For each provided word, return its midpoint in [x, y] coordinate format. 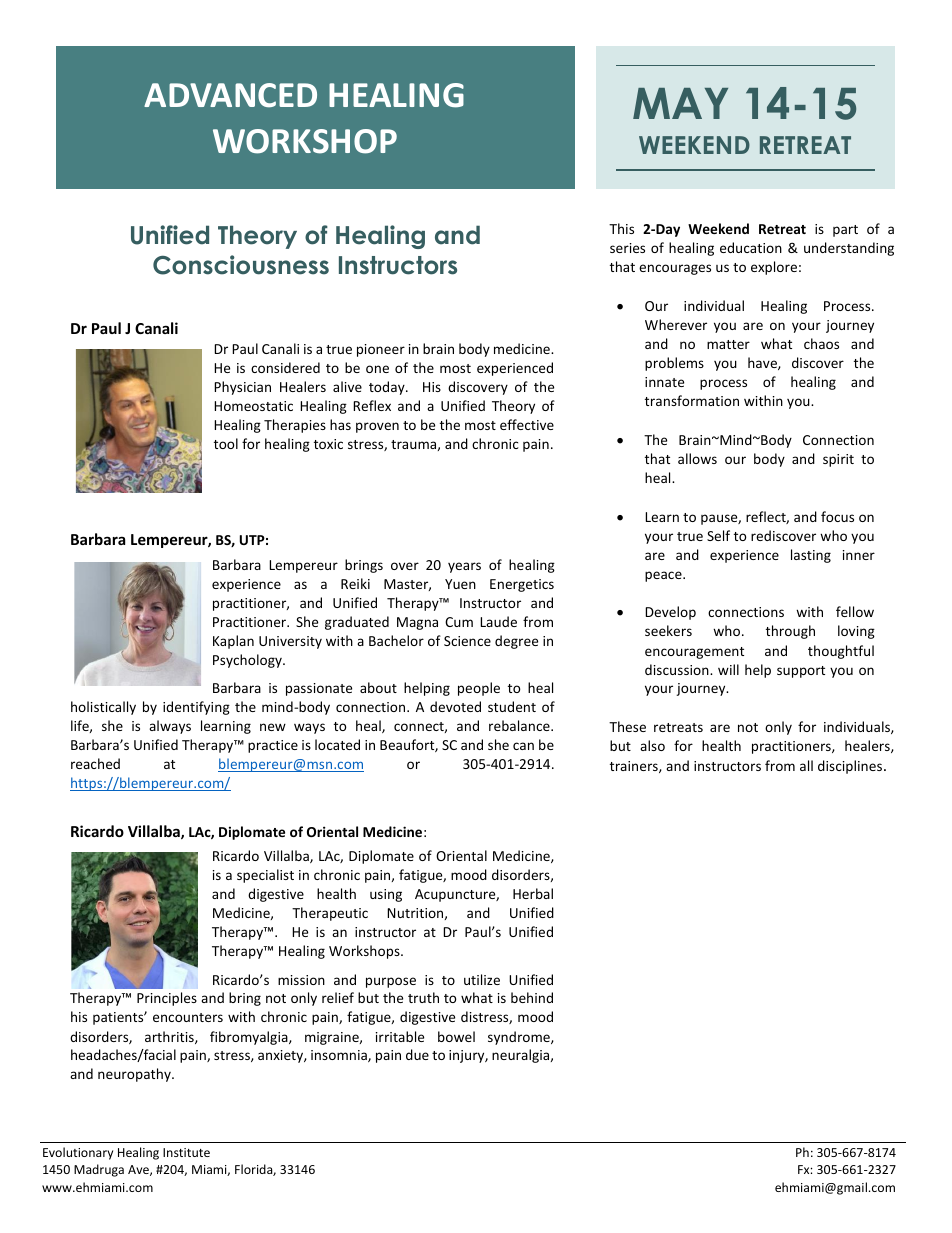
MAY [680, 103]
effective [527, 424]
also [652, 745]
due [417, 1054]
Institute [186, 1152]
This [621, 228]
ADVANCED [230, 95]
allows [697, 458]
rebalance [520, 725]
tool [226, 443]
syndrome [520, 1038]
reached [95, 763]
